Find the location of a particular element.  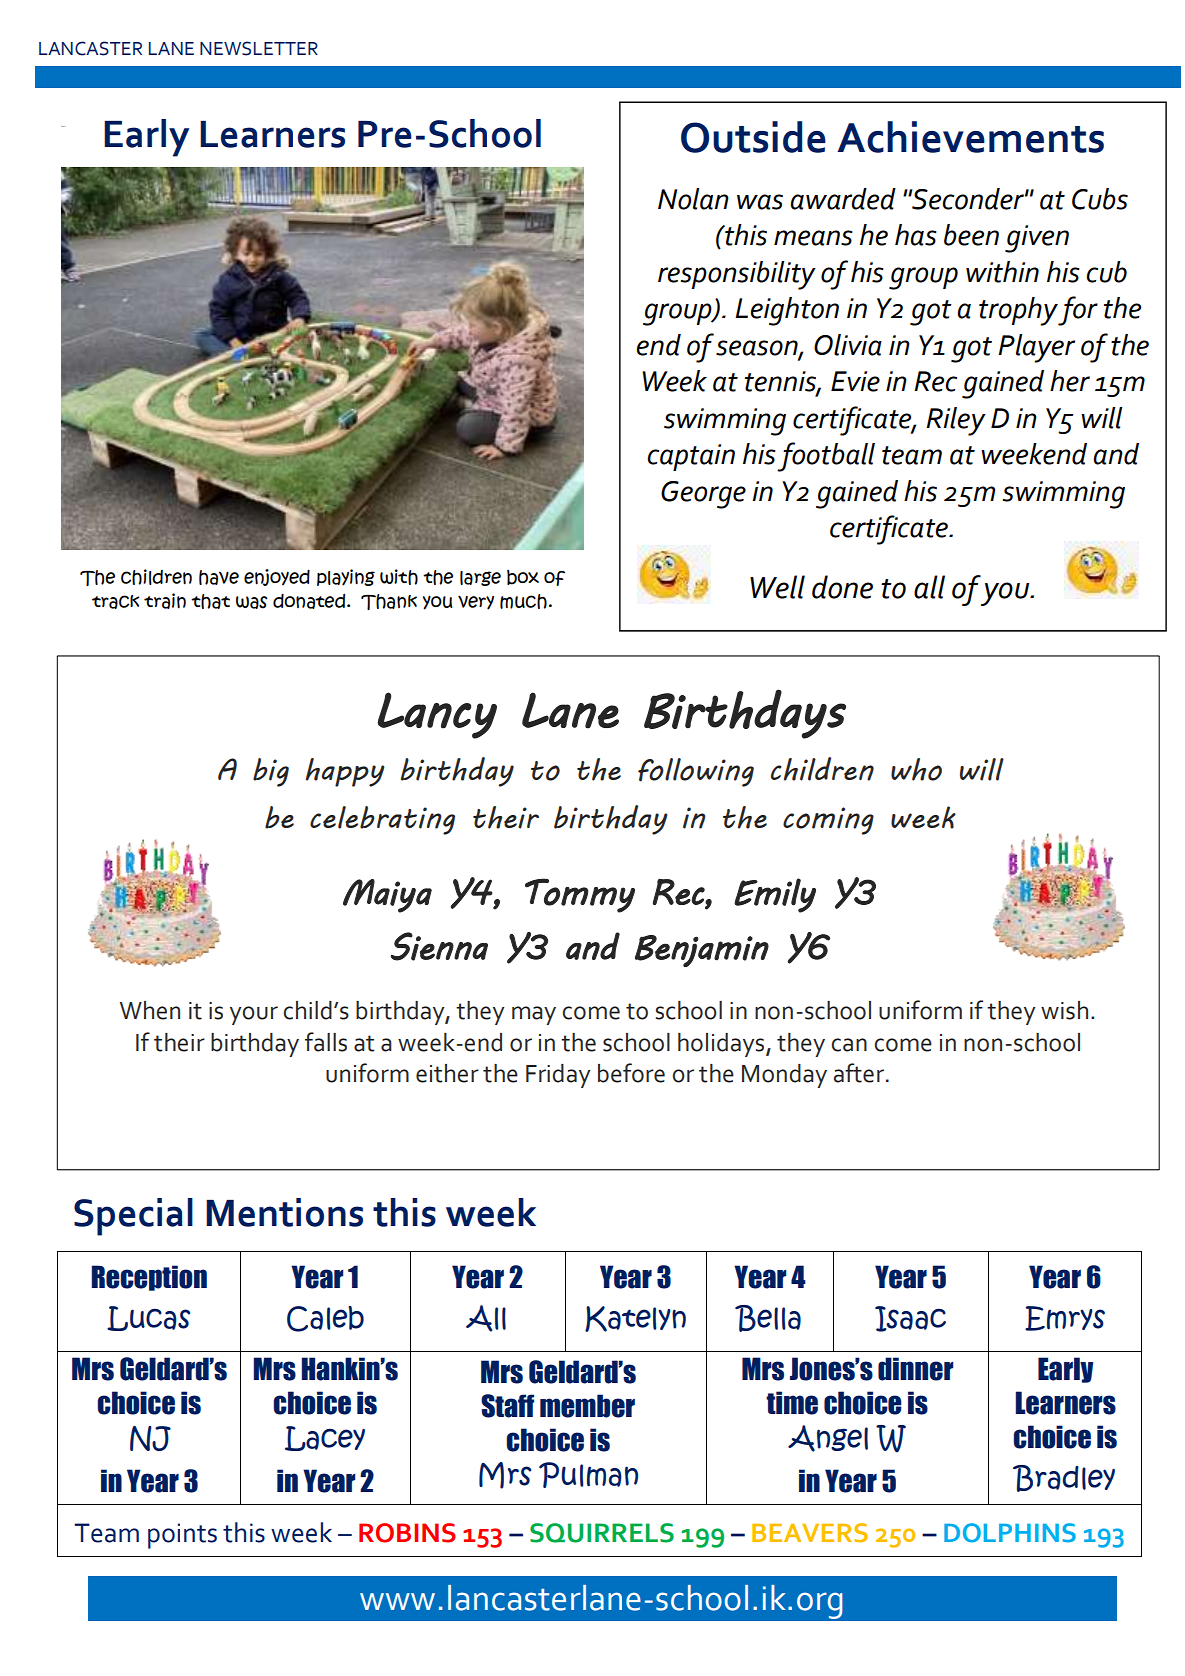

responsibility is located at coordinates (737, 275).
